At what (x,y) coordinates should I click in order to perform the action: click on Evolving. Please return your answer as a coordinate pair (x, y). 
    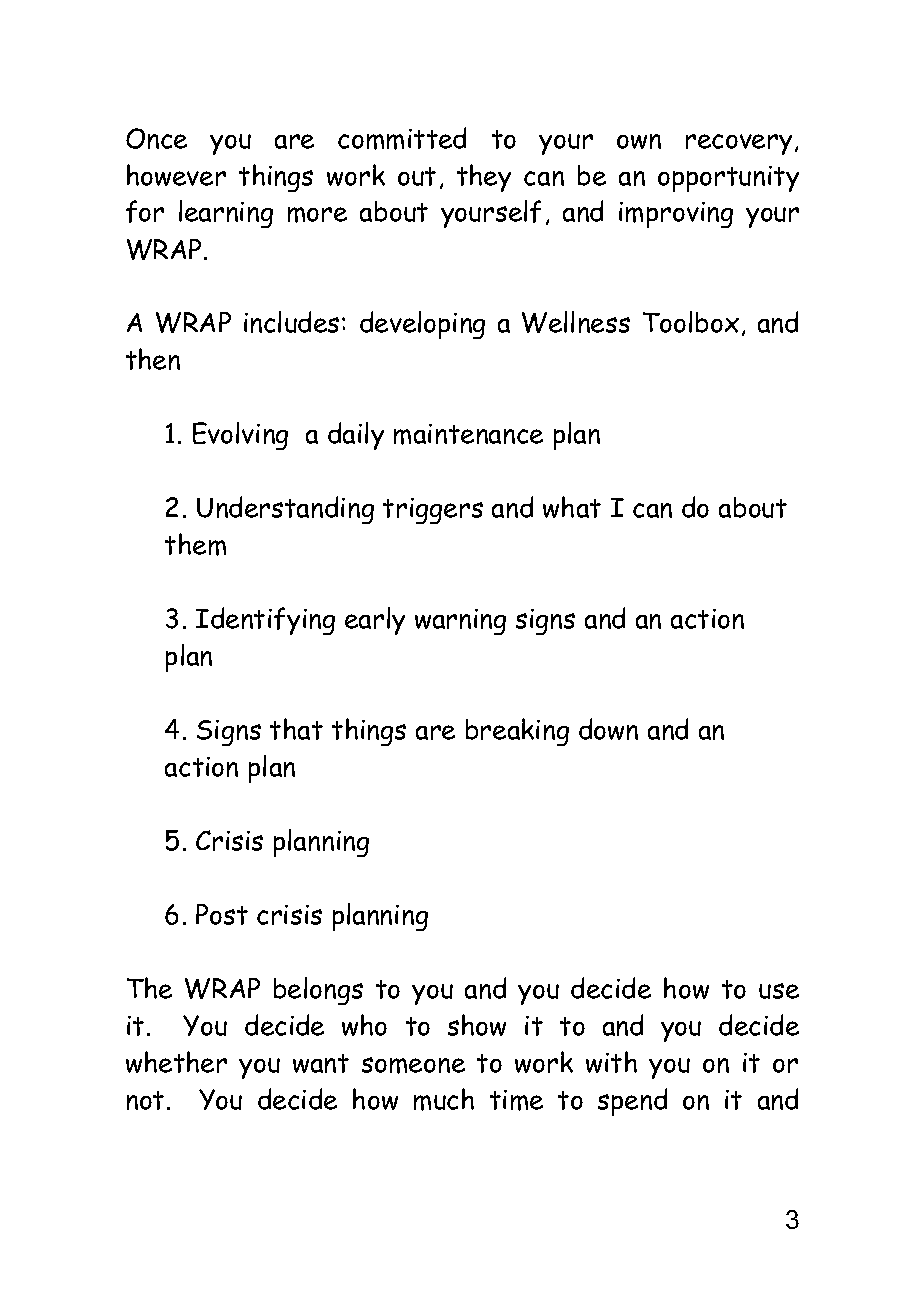
    Looking at the image, I should click on (240, 436).
